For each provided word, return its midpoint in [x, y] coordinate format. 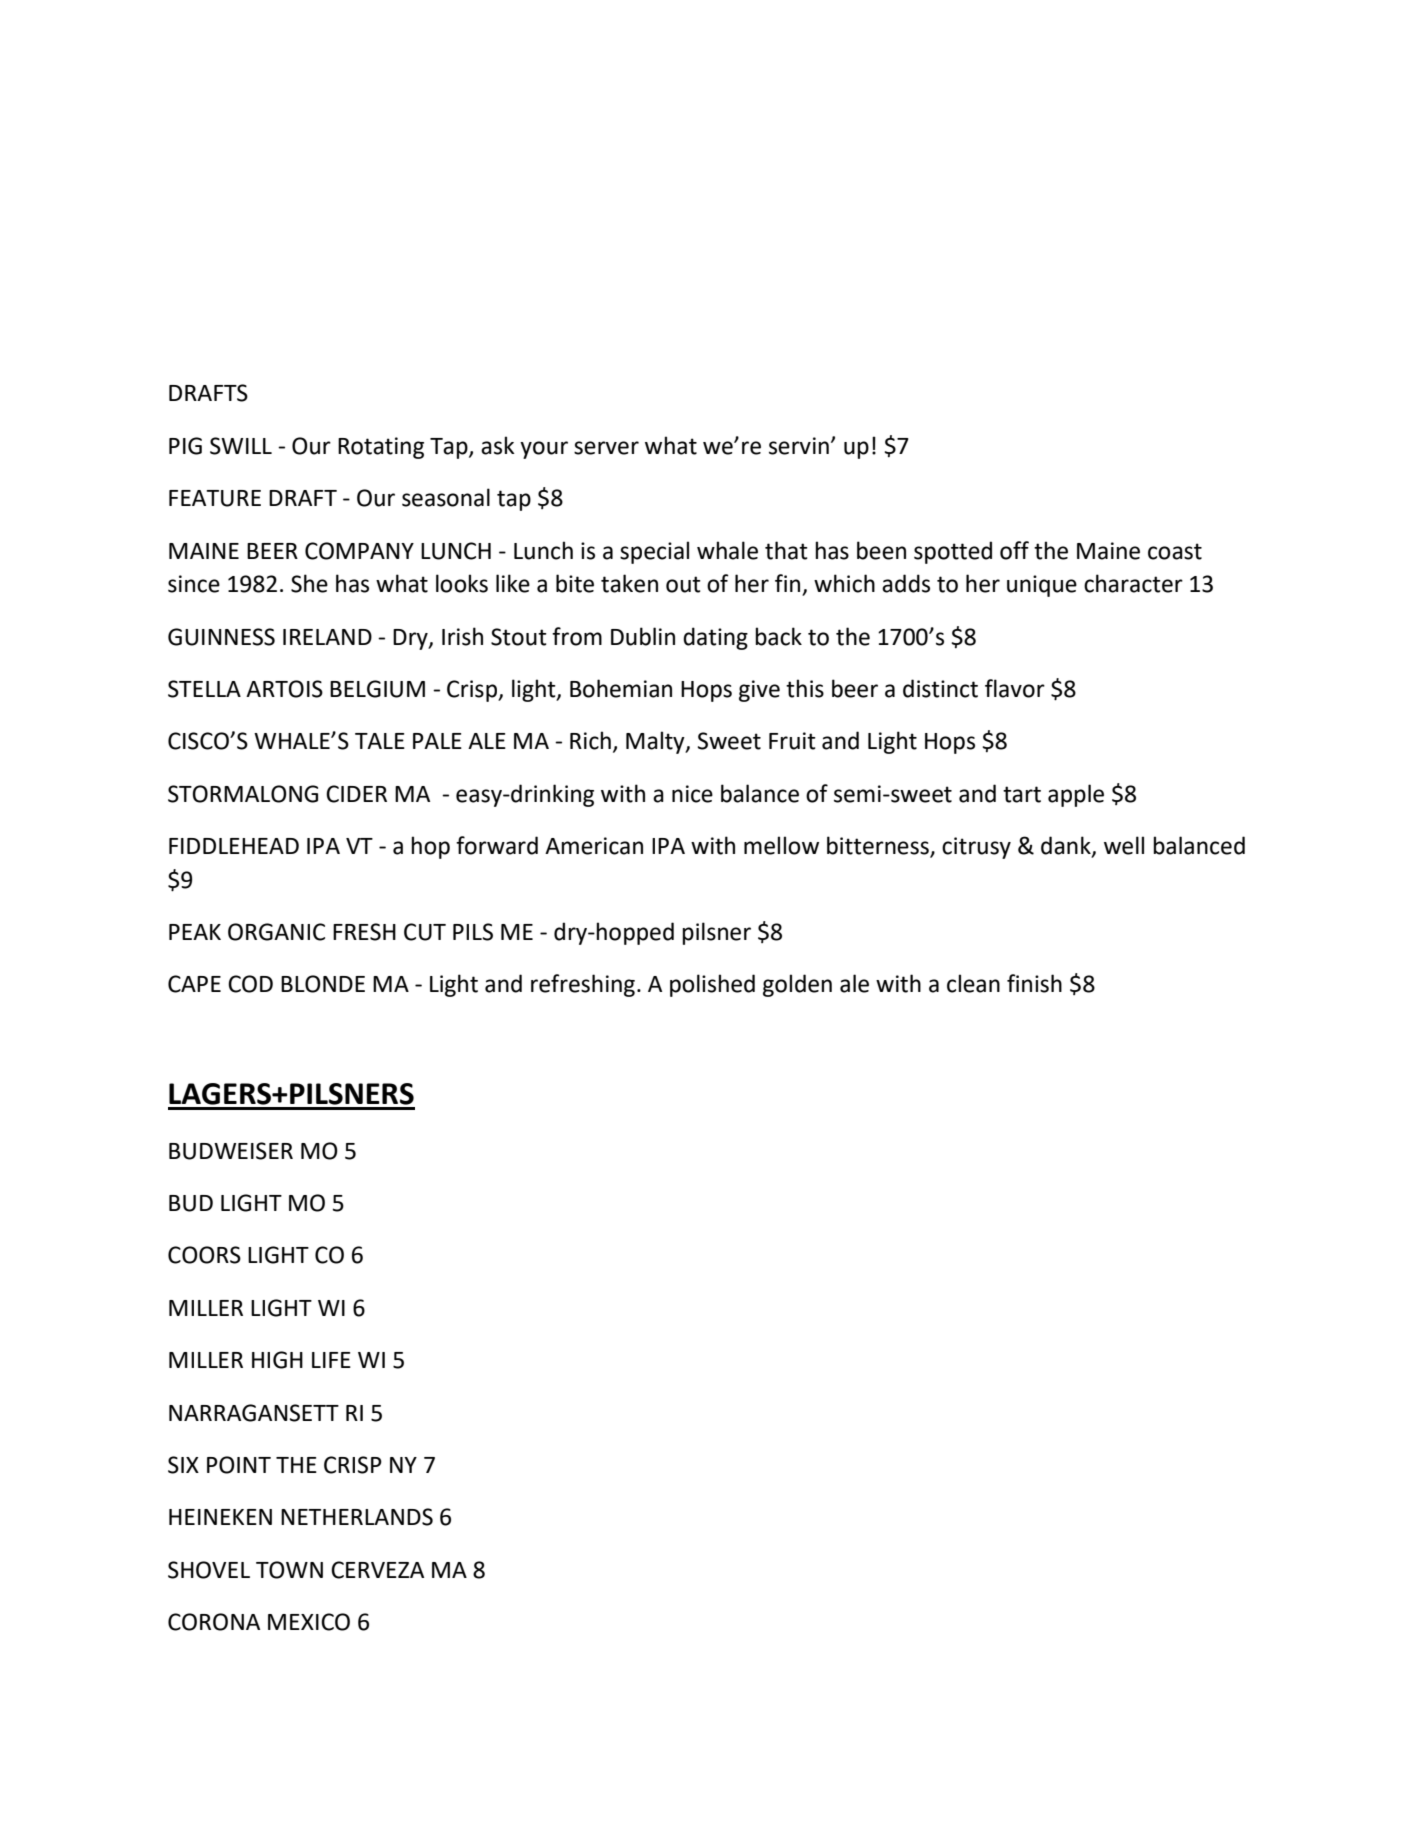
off [1014, 550]
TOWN [289, 1570]
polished [712, 985]
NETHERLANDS [357, 1517]
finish [1034, 983]
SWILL [241, 446]
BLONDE [323, 984]
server [606, 448]
